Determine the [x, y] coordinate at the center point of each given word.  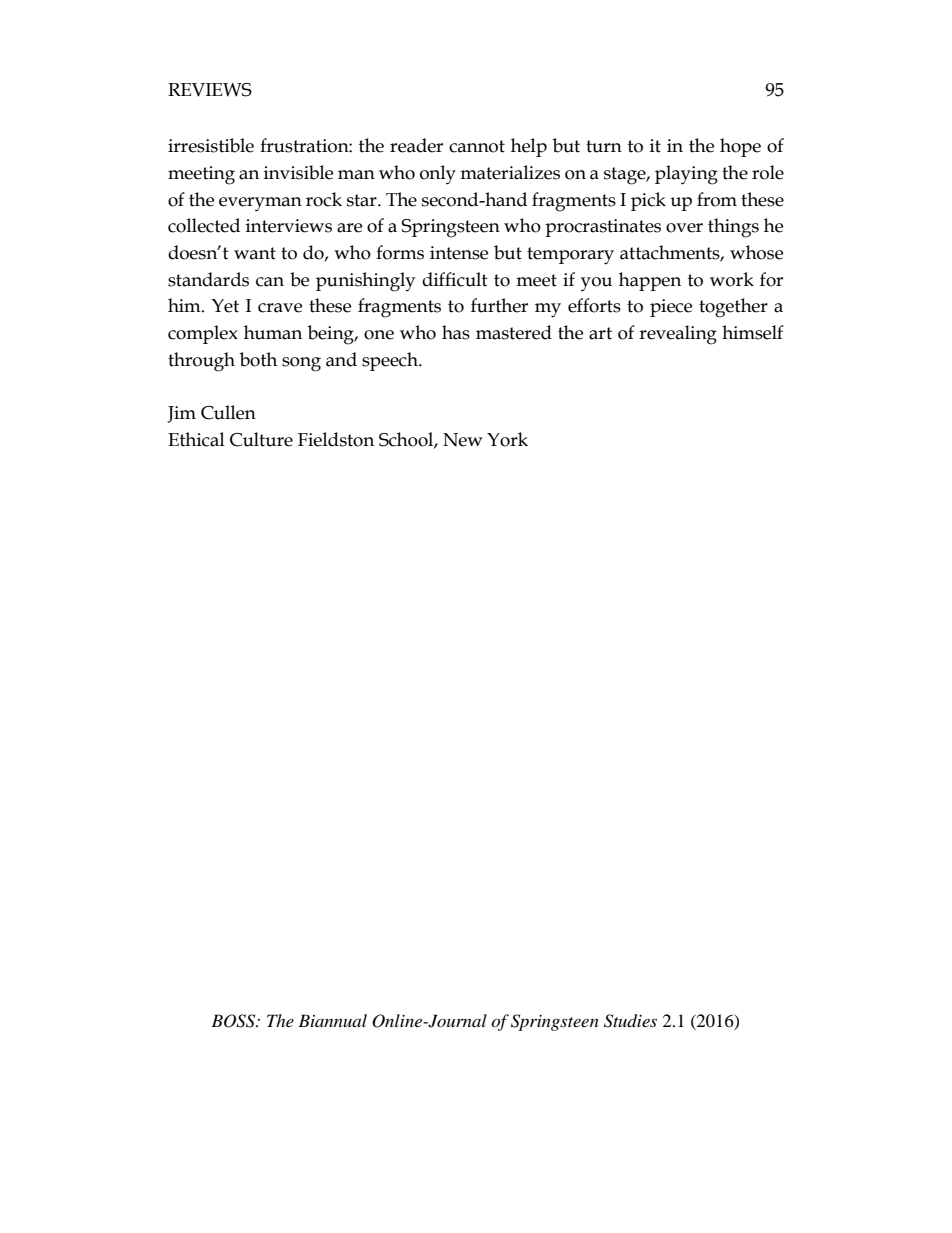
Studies [630, 1021]
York [507, 439]
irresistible [211, 145]
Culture [261, 439]
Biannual [332, 1020]
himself [753, 332]
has [456, 332]
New [463, 440]
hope [740, 147]
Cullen [228, 412]
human [273, 332]
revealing [678, 335]
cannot [477, 146]
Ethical [196, 439]
